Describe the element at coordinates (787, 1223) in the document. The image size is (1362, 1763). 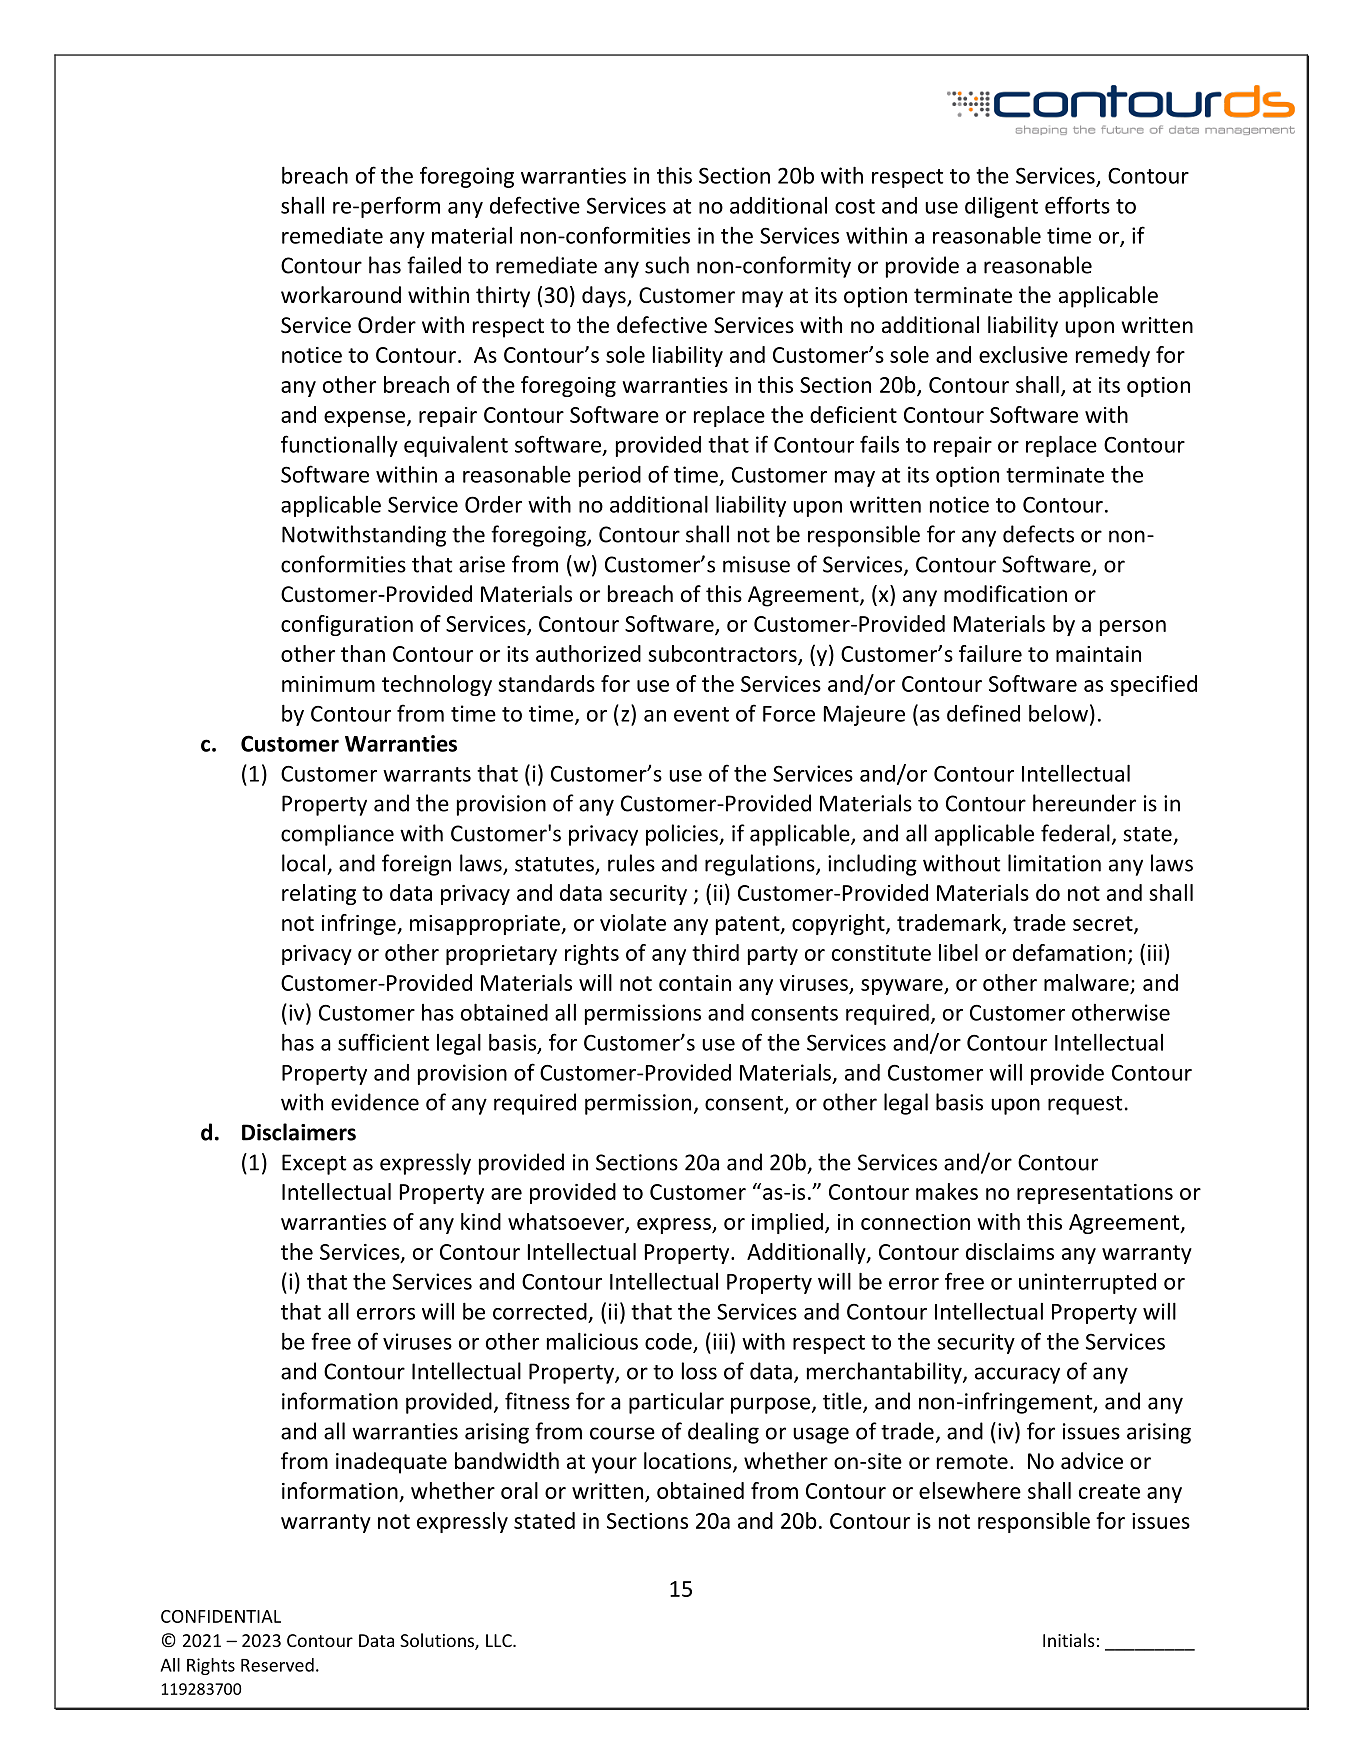
I see `implied` at that location.
